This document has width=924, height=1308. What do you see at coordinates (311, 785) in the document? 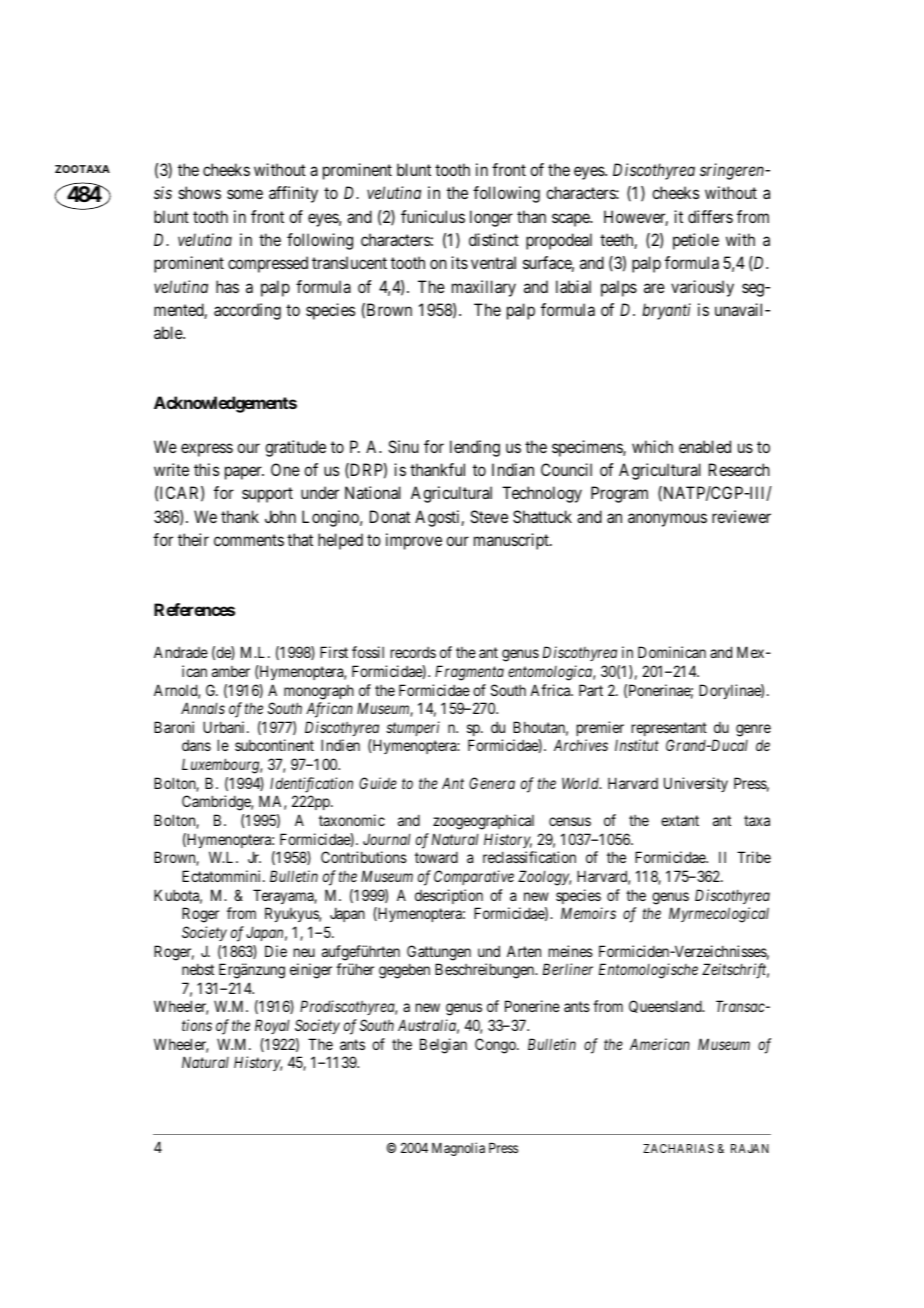
I see `Identification` at bounding box center [311, 785].
